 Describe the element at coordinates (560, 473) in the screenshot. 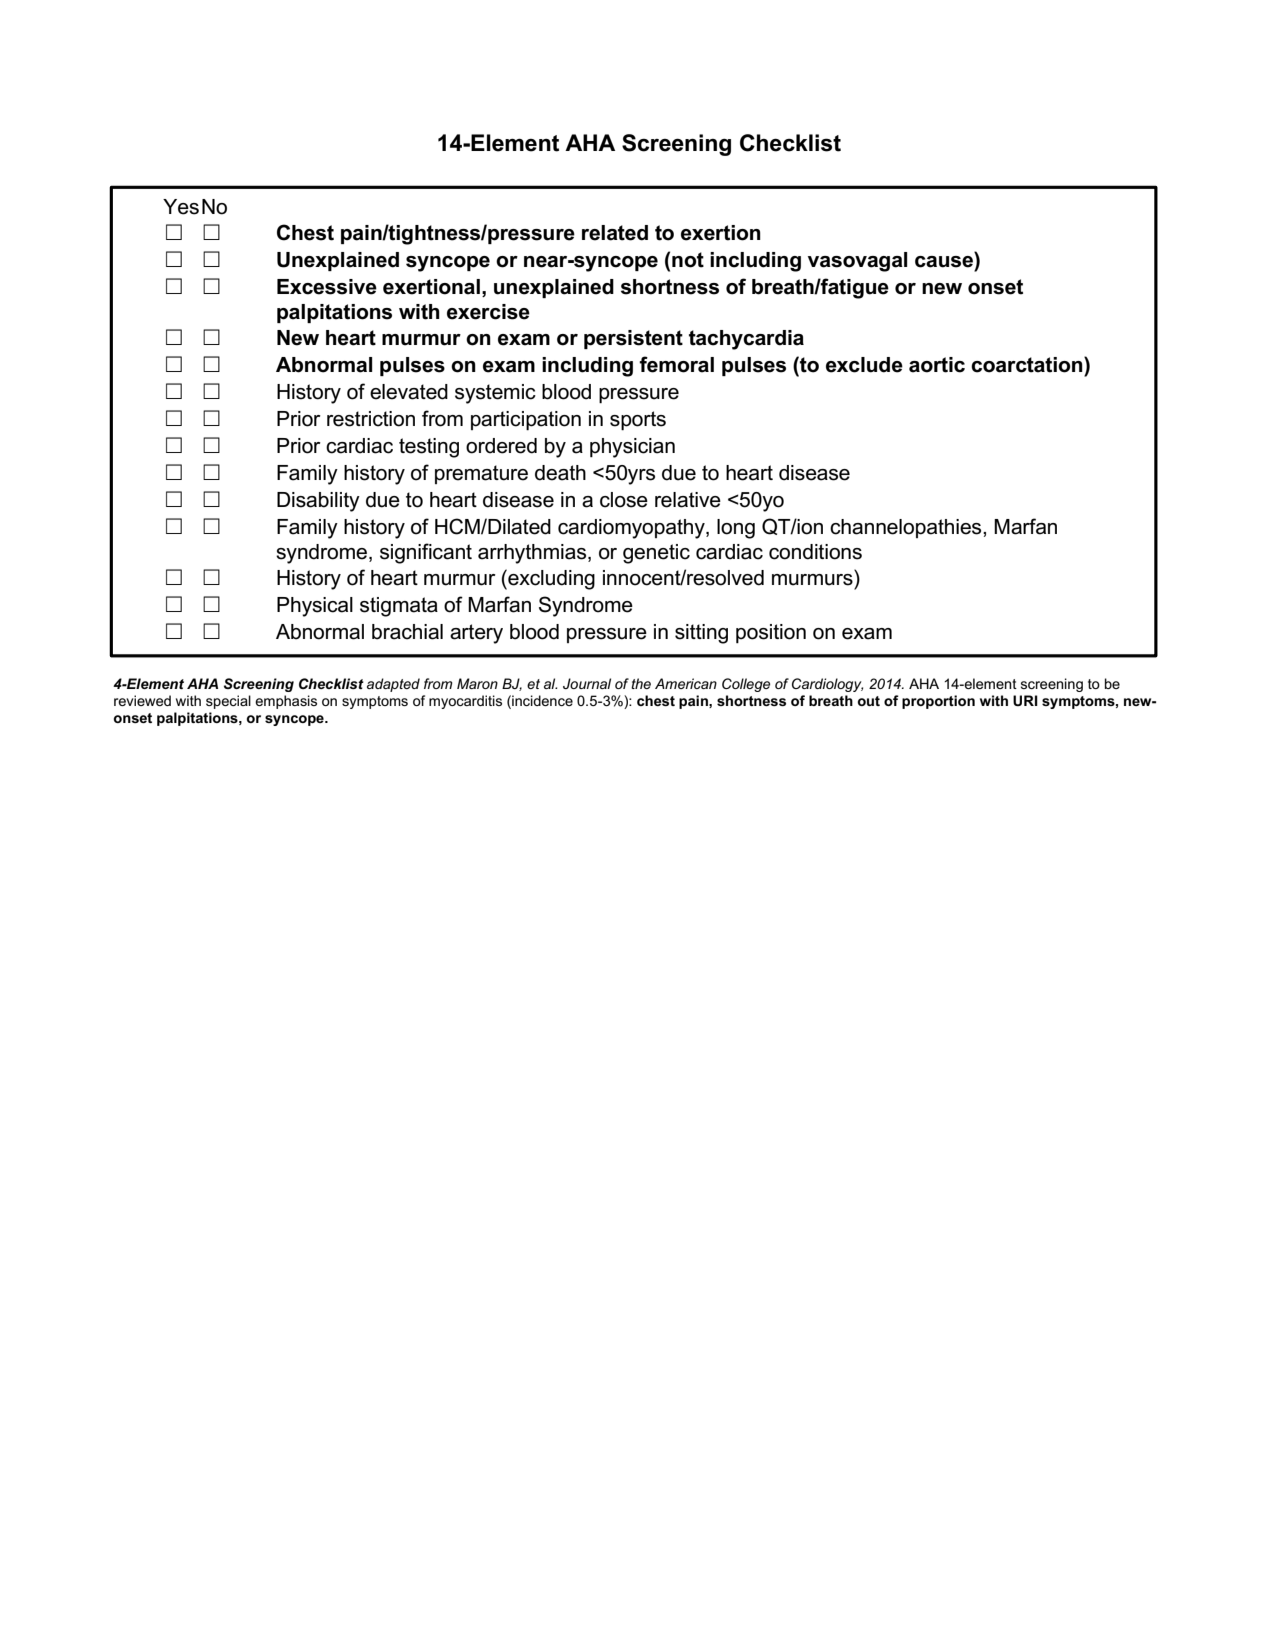

I see `death` at that location.
